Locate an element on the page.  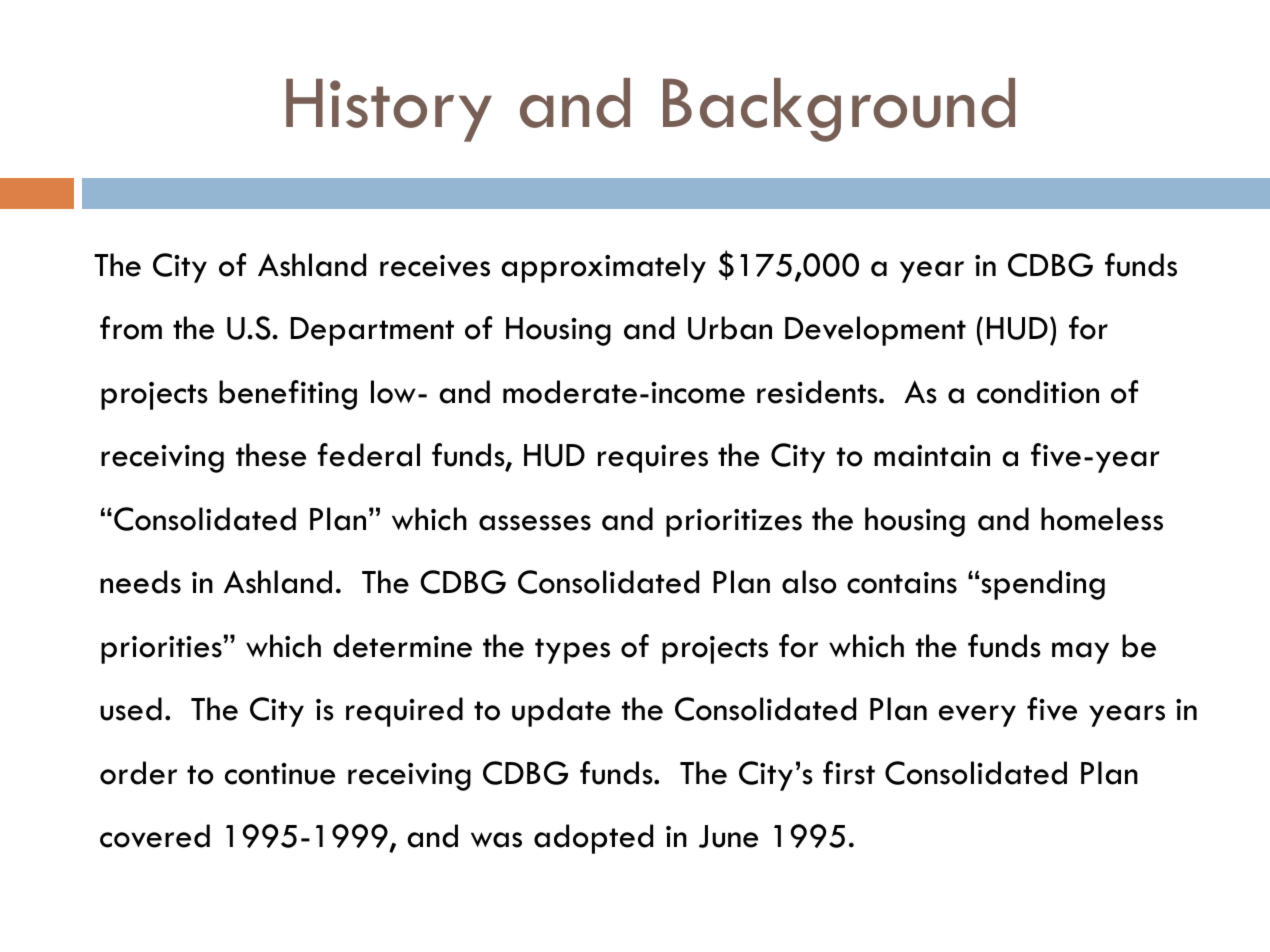
spending is located at coordinates (1043, 585).
